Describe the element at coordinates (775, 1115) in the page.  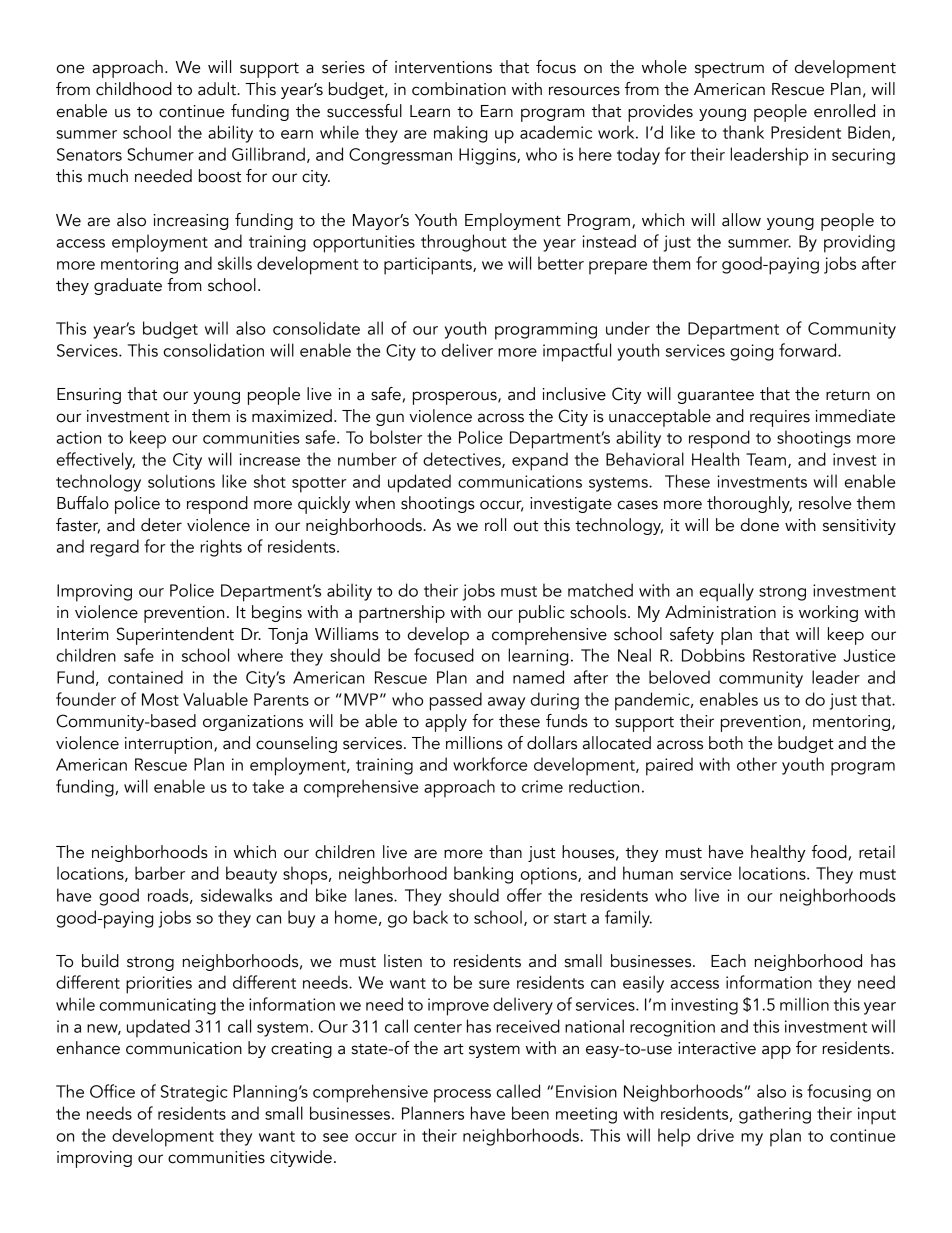
I see `gathering` at that location.
